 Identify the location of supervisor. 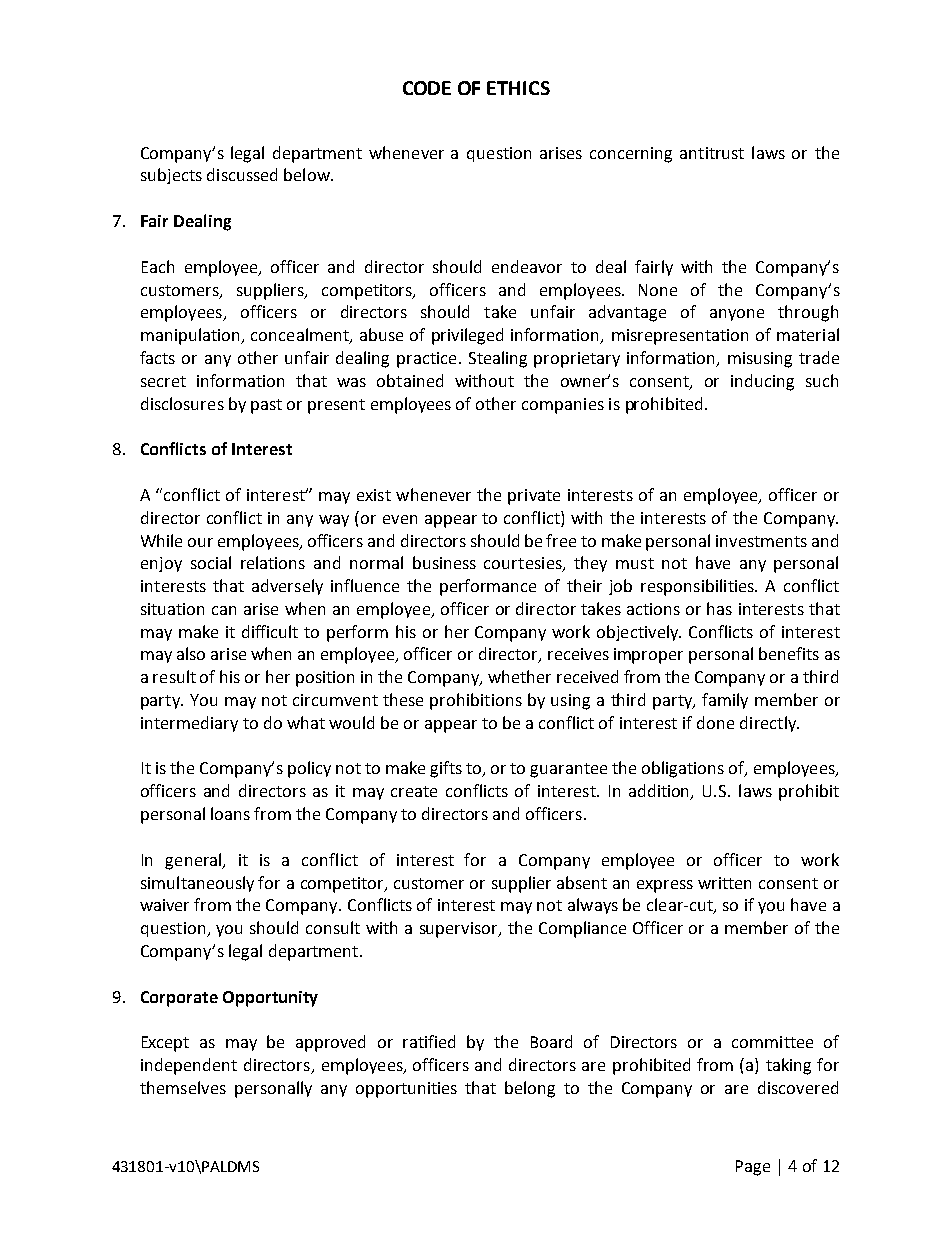
(460, 930).
